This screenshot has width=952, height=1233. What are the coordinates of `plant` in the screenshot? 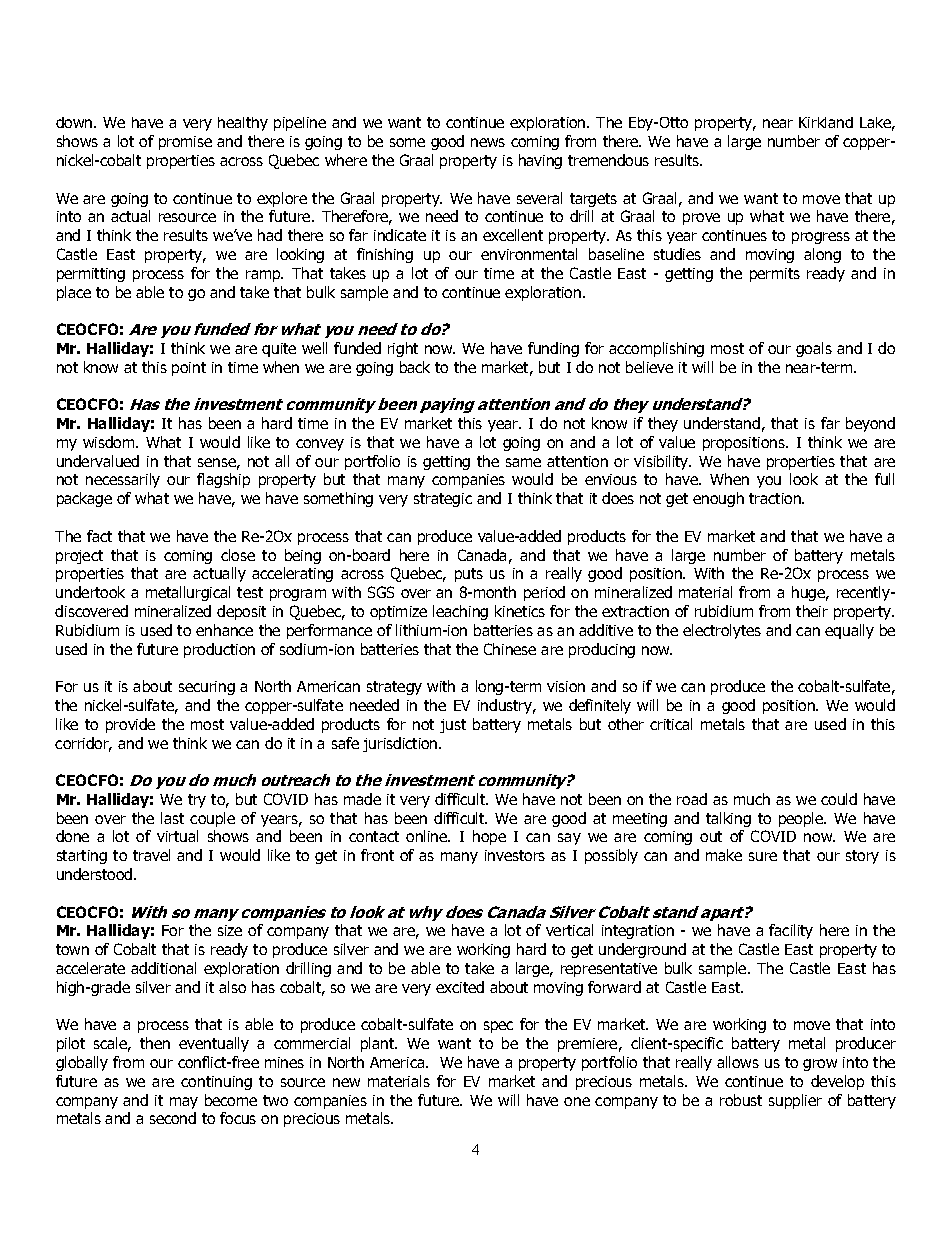 It's located at (379, 1044).
